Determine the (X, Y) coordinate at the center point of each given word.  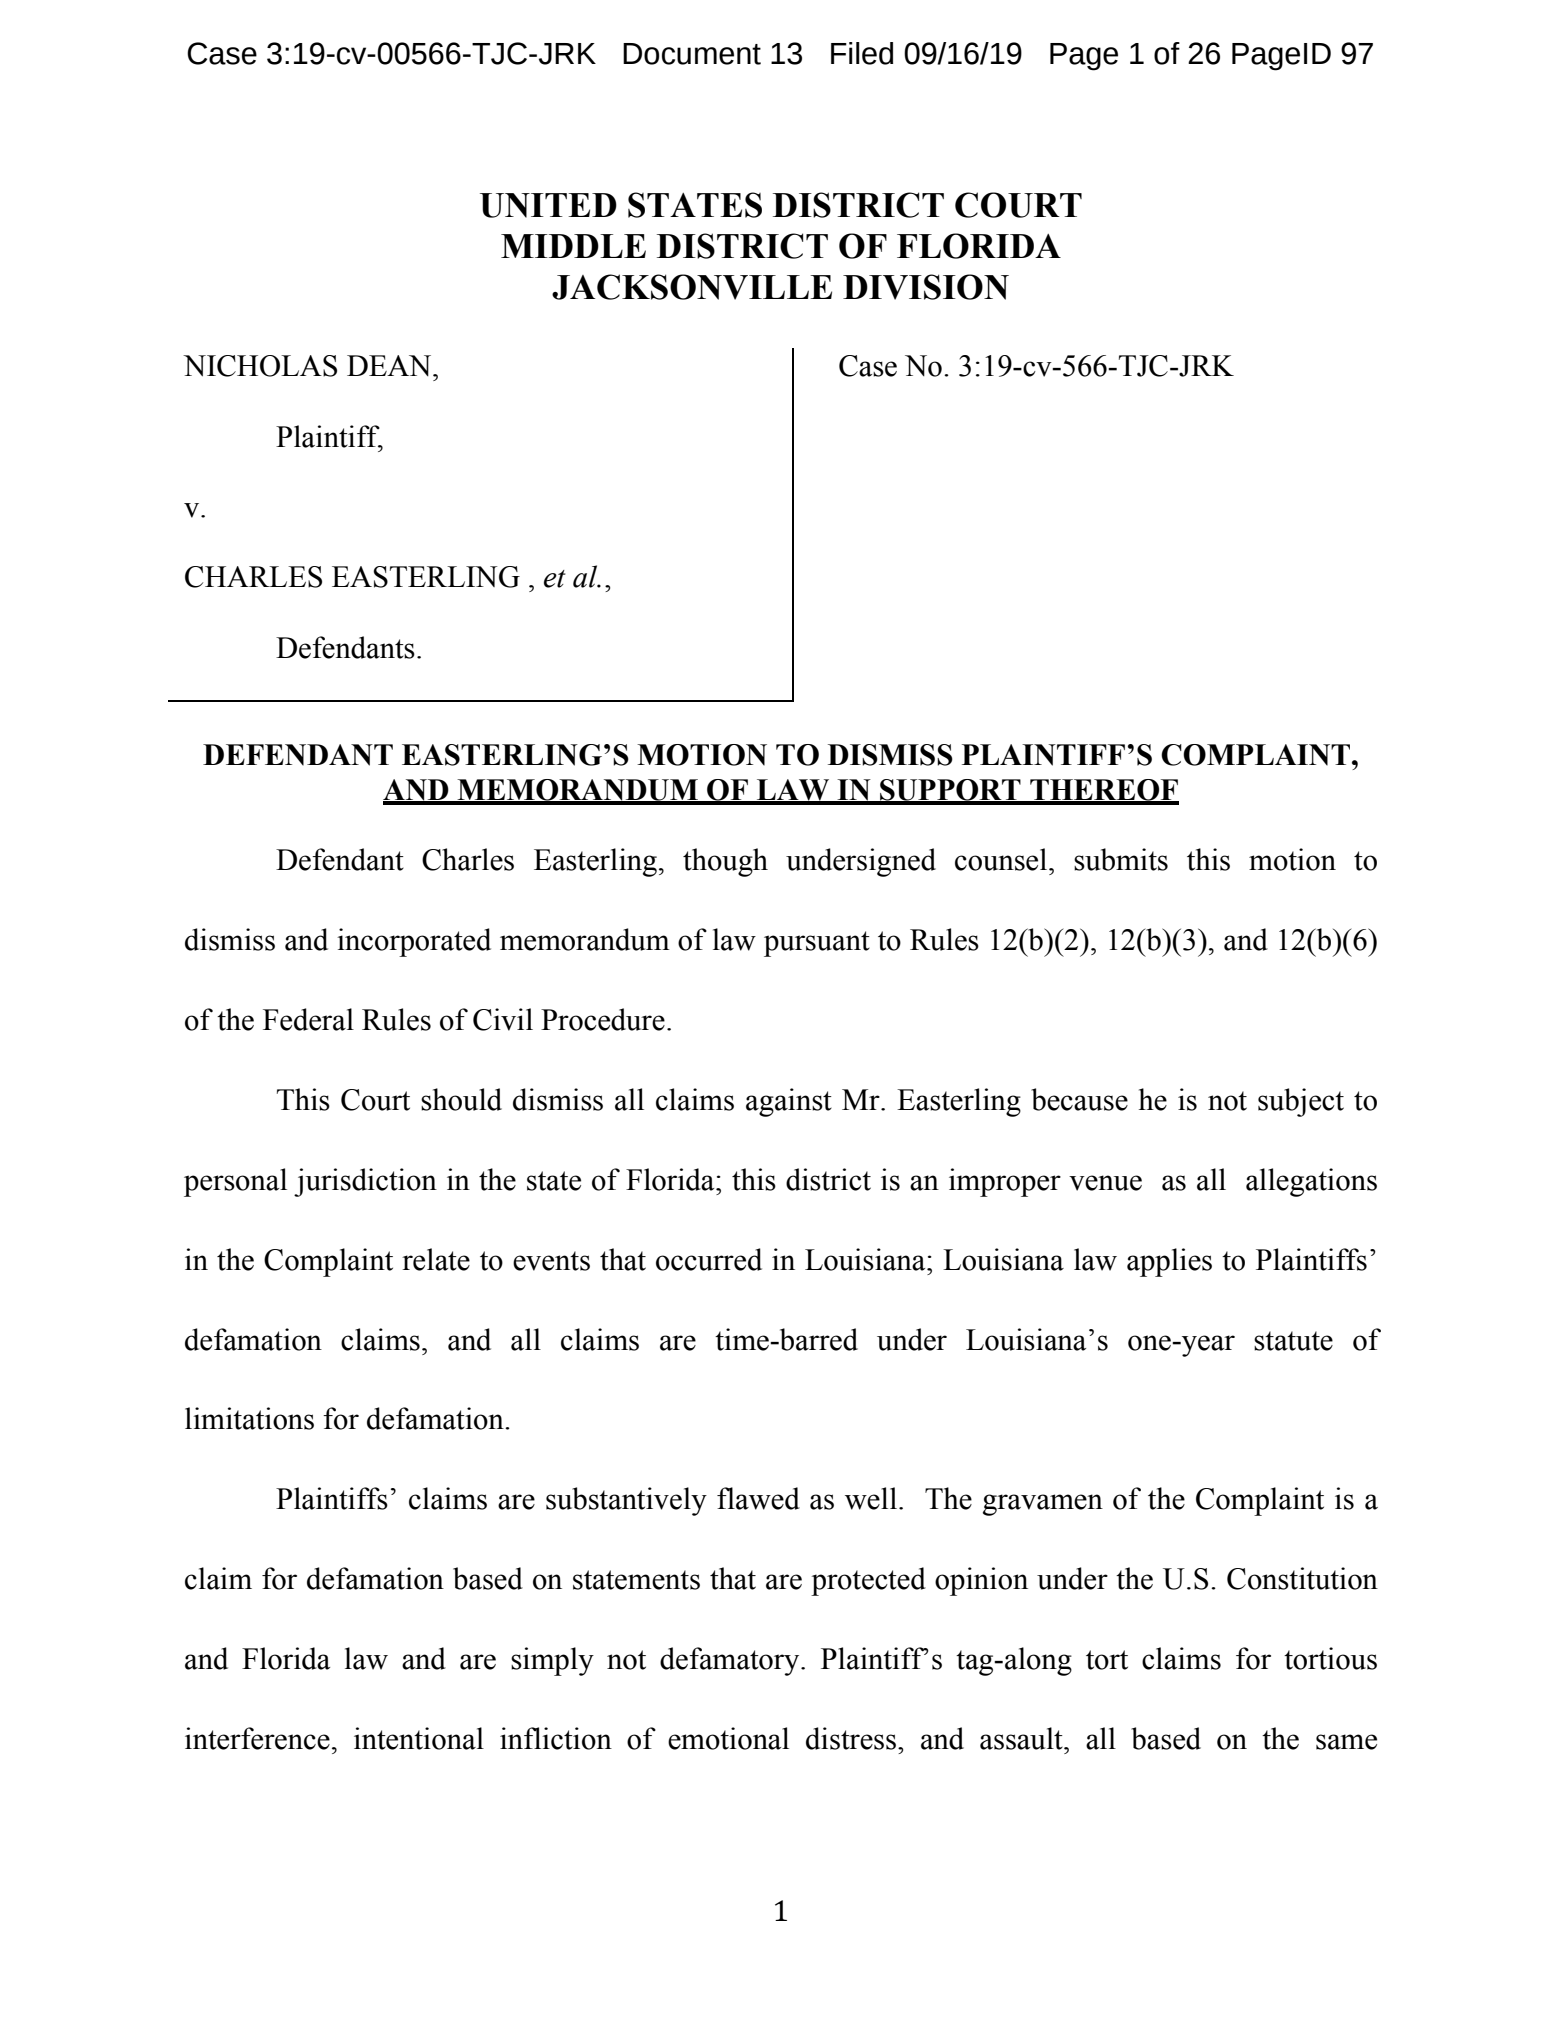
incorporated (414, 942)
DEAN (390, 365)
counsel (1002, 859)
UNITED (548, 205)
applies (1169, 1262)
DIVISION (926, 287)
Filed (862, 53)
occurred (709, 1259)
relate (436, 1259)
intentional (419, 1738)
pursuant (817, 944)
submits (1121, 859)
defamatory (731, 1661)
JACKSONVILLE (692, 287)
